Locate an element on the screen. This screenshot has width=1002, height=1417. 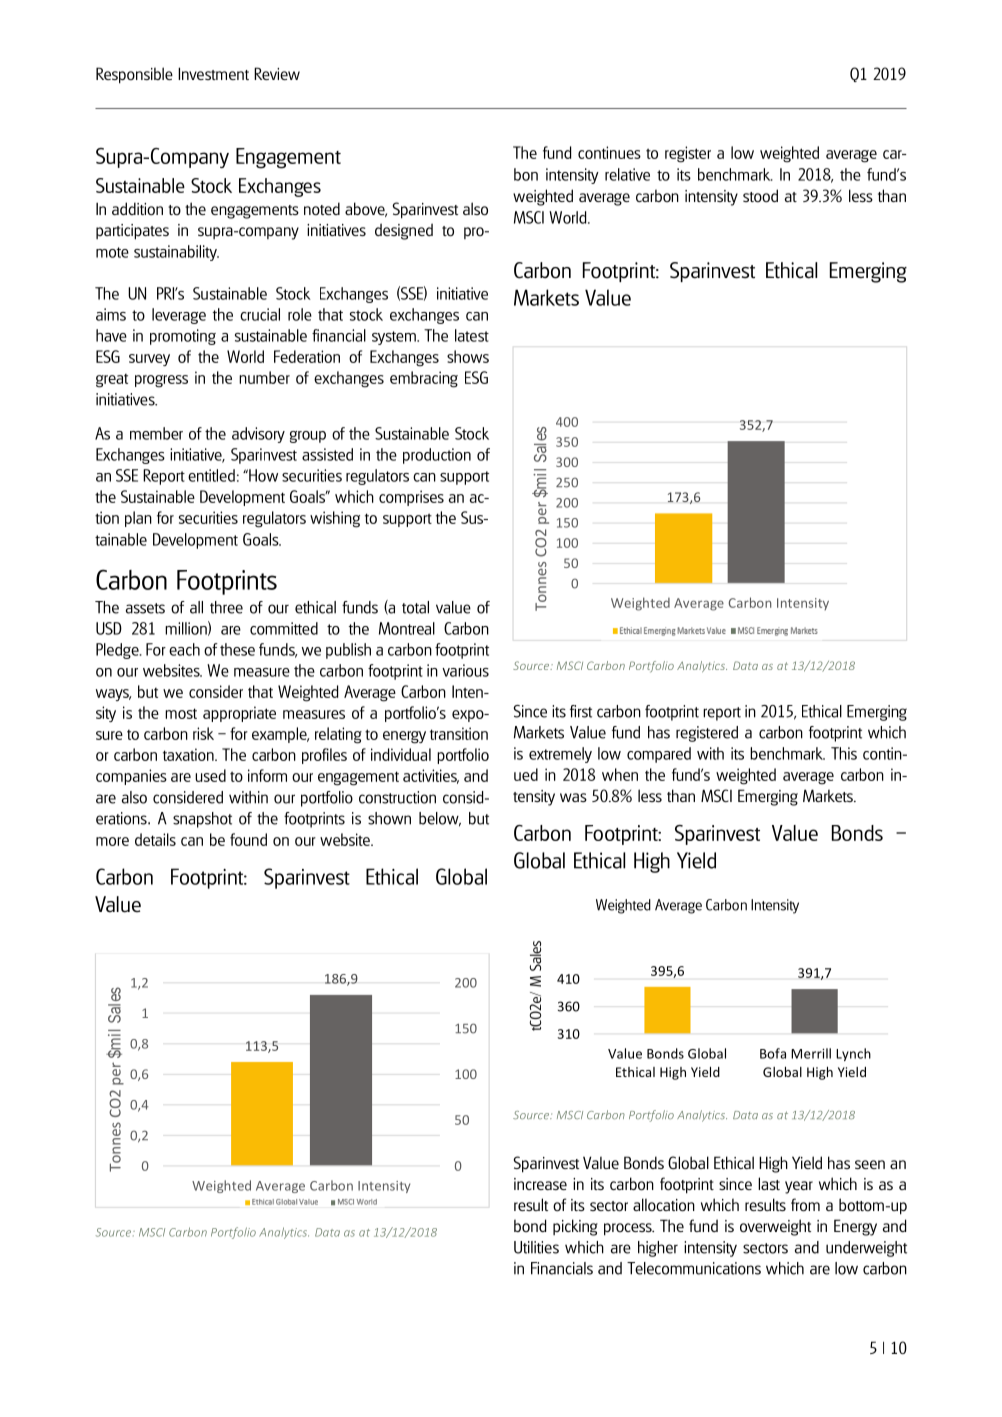
This is located at coordinates (844, 753).
